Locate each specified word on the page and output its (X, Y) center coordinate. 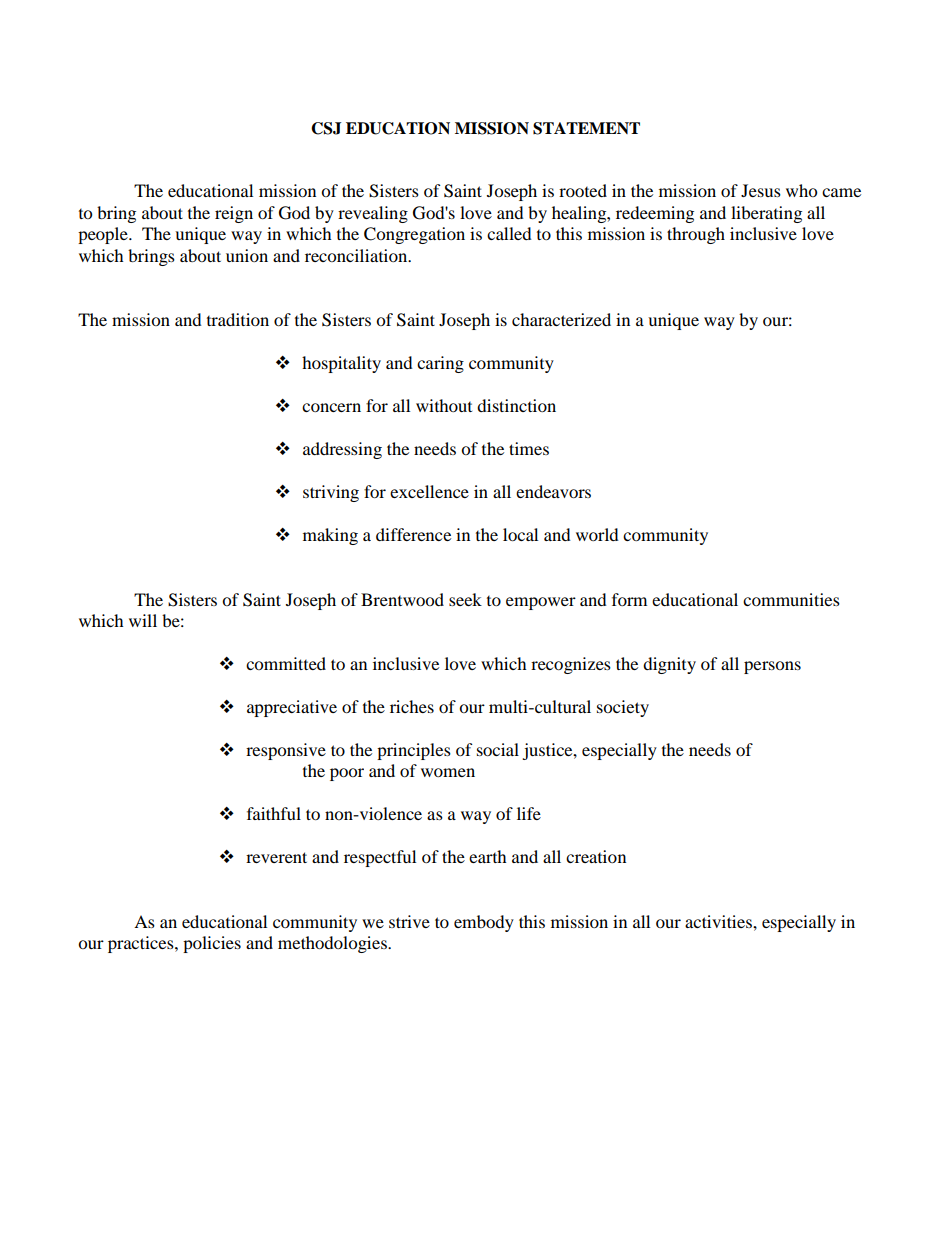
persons (772, 667)
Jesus (761, 190)
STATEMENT (586, 128)
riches (412, 706)
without (444, 405)
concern (331, 407)
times (529, 448)
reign (234, 214)
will (143, 620)
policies (212, 944)
